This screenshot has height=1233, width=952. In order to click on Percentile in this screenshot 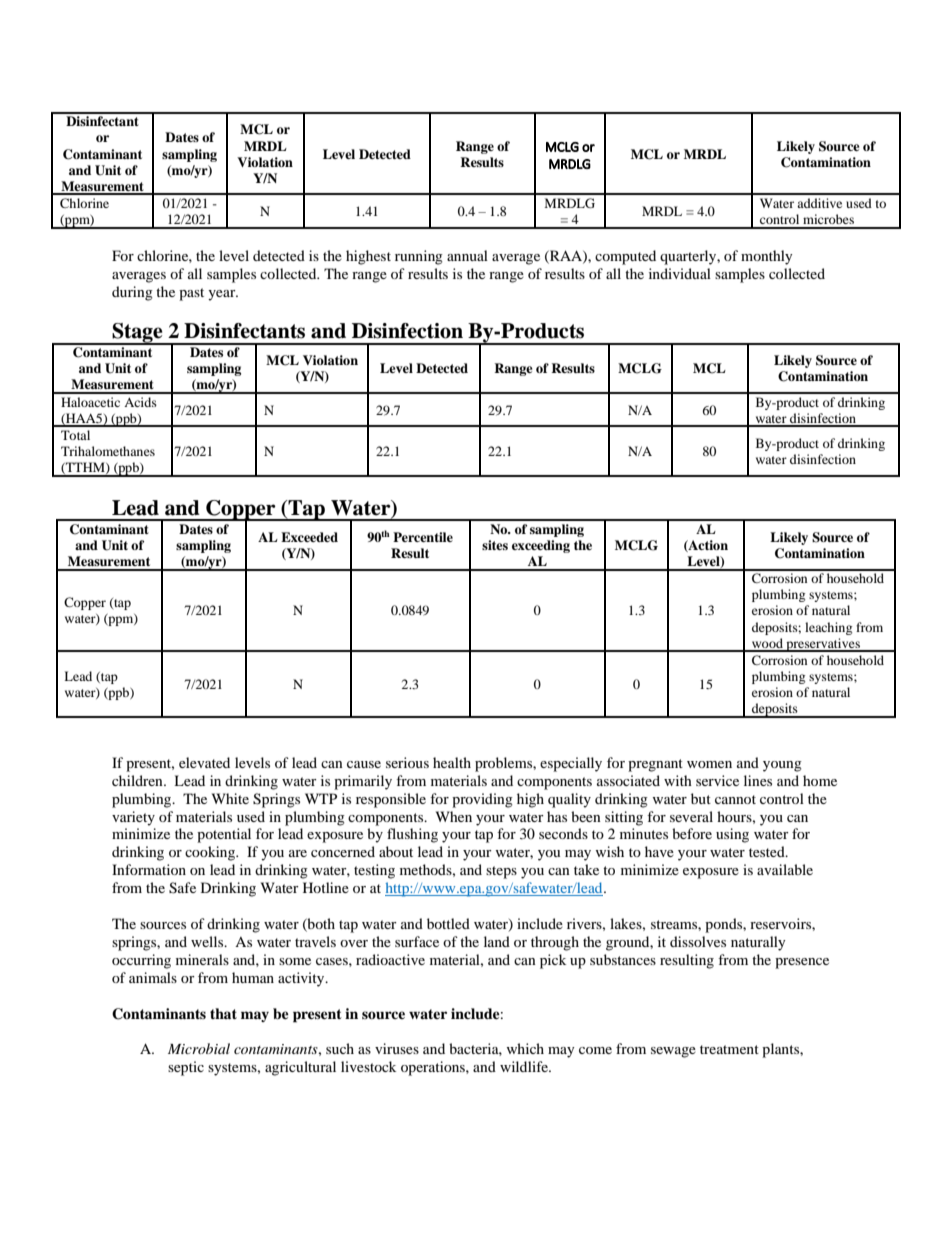, I will do `click(423, 537)`.
